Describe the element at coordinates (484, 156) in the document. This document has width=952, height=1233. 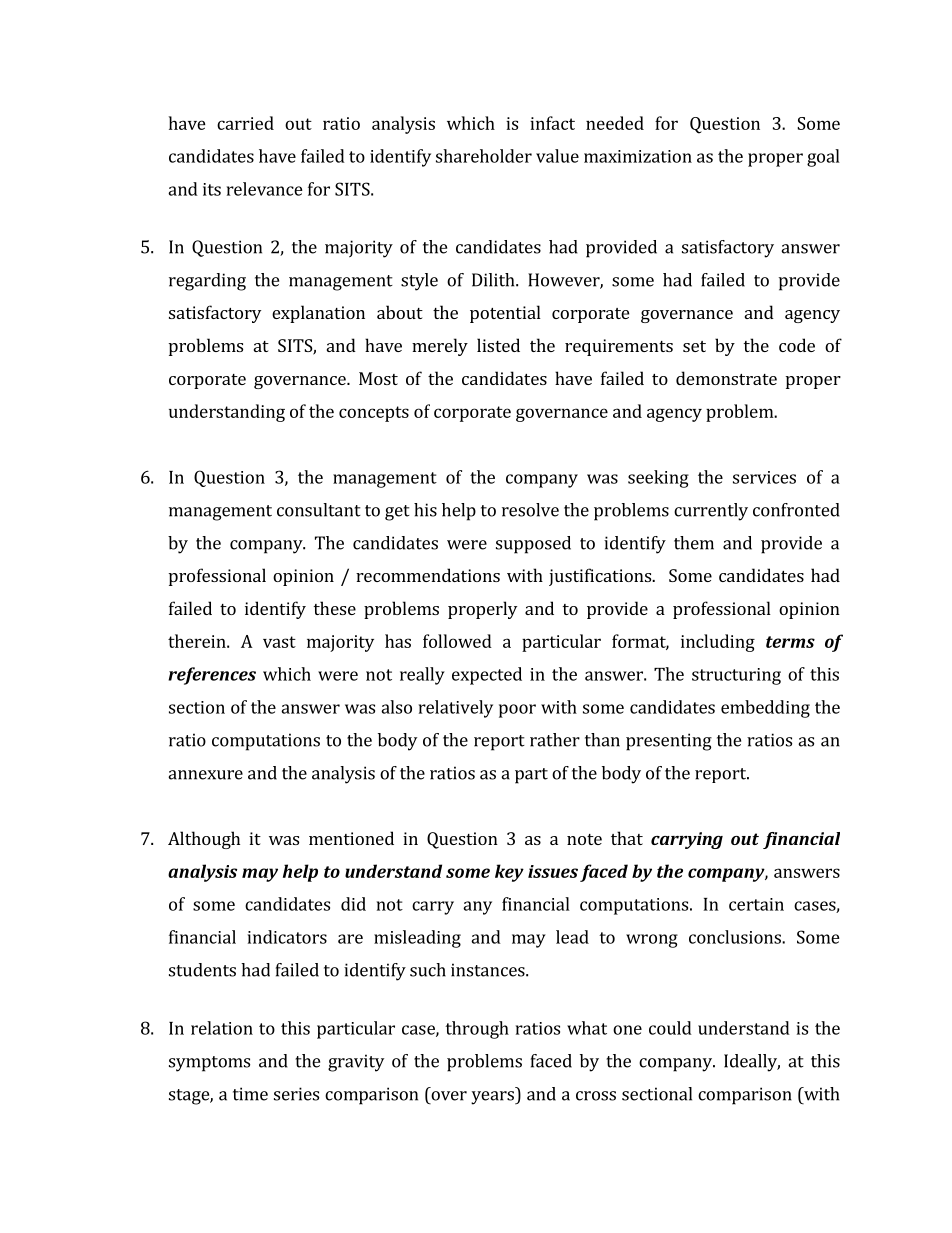
I see `shareholder` at that location.
